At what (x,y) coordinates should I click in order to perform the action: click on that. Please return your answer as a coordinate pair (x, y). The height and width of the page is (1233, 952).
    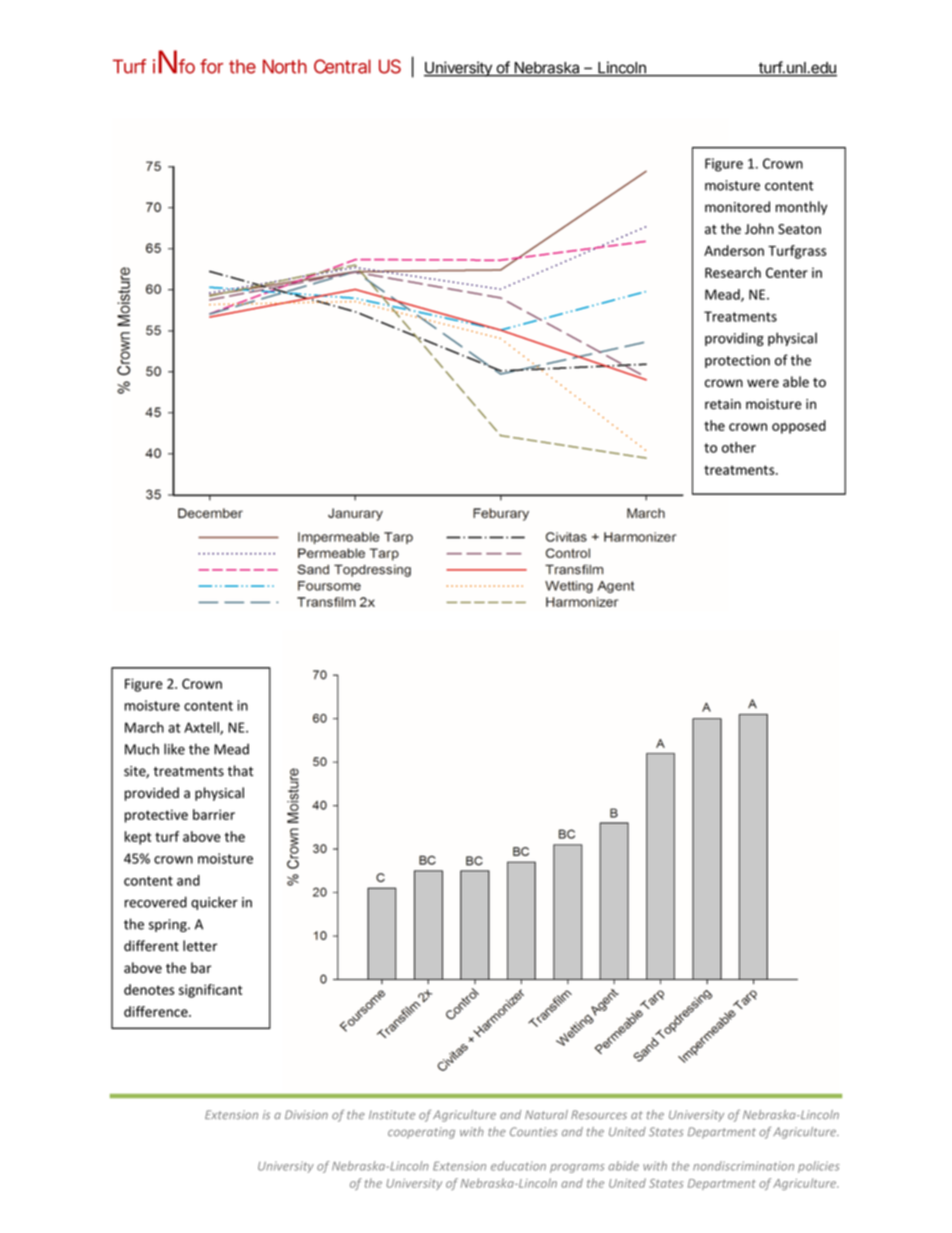
    Looking at the image, I should click on (240, 770).
